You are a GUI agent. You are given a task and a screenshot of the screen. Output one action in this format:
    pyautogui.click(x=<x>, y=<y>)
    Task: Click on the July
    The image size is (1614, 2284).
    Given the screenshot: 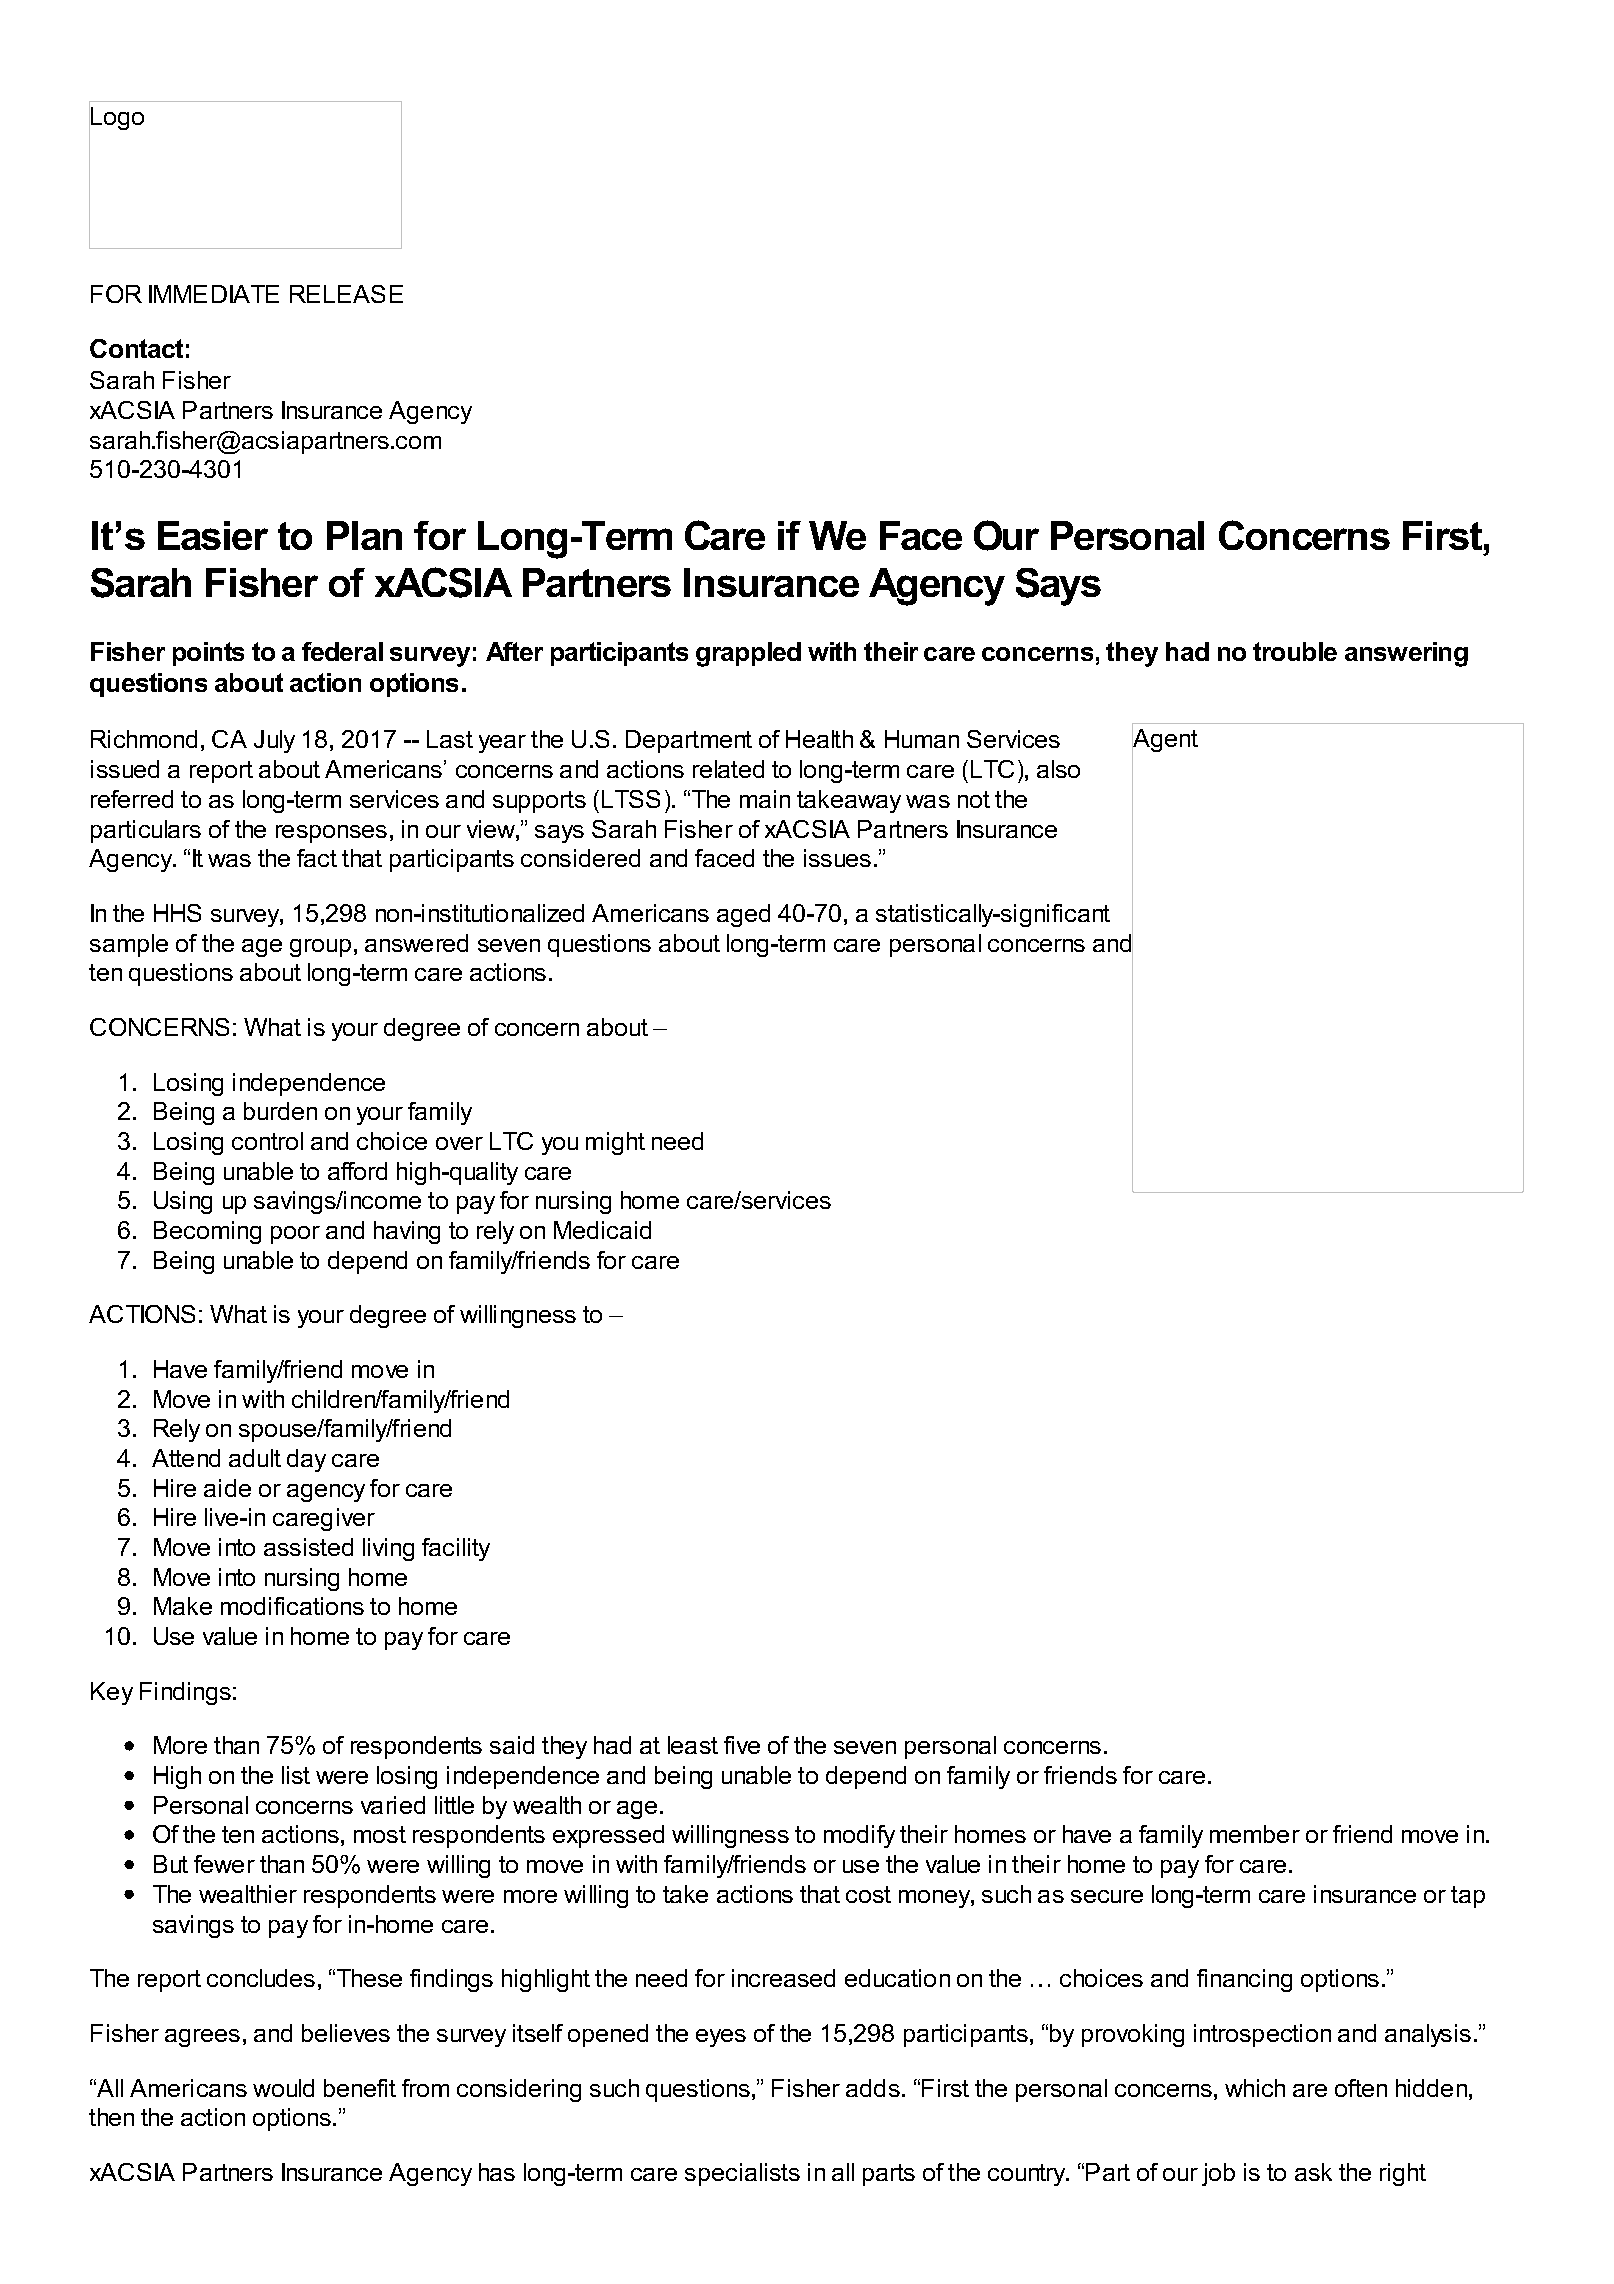 What is the action you would take?
    pyautogui.click(x=274, y=741)
